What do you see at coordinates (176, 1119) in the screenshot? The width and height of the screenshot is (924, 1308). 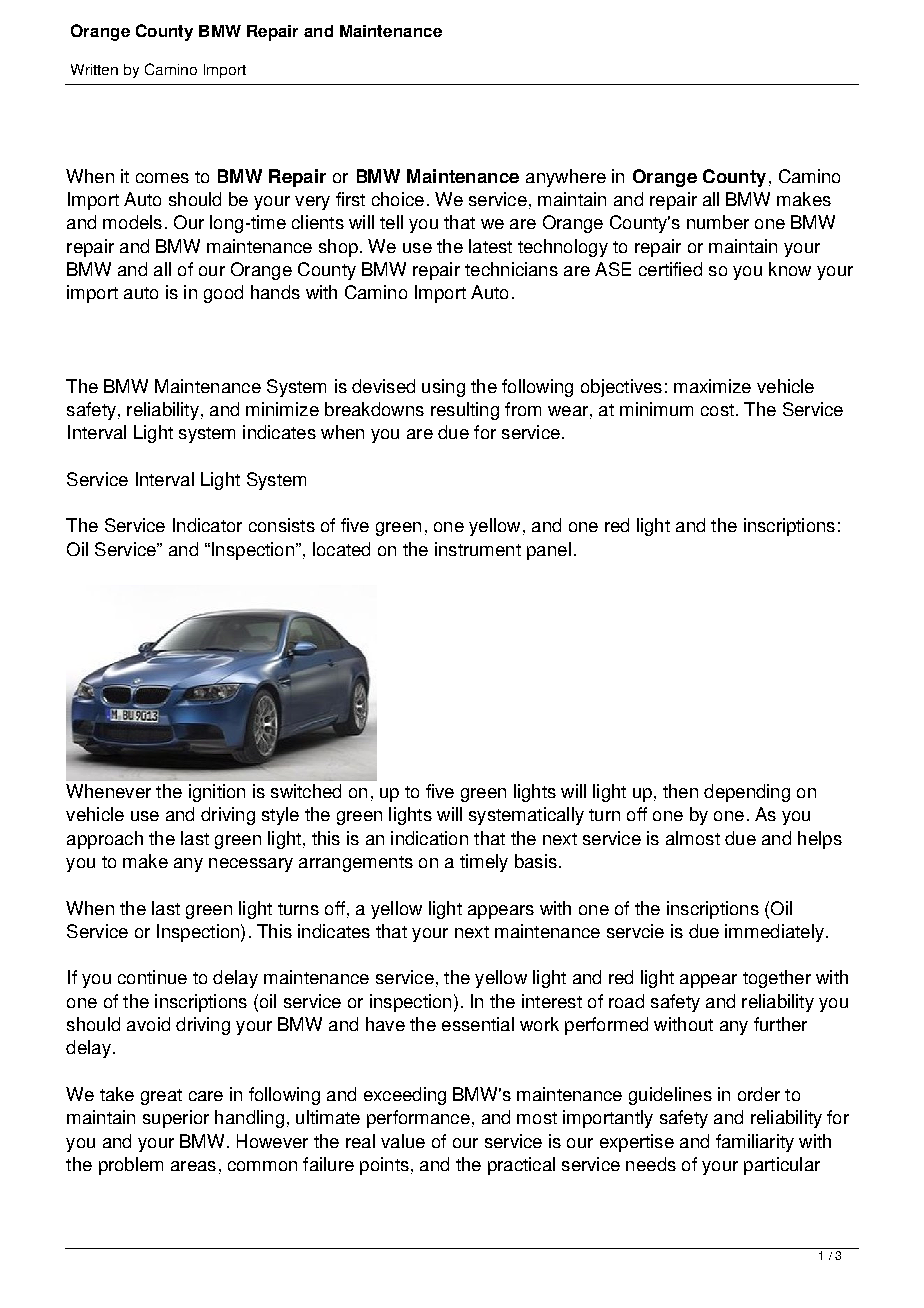 I see `superior` at bounding box center [176, 1119].
